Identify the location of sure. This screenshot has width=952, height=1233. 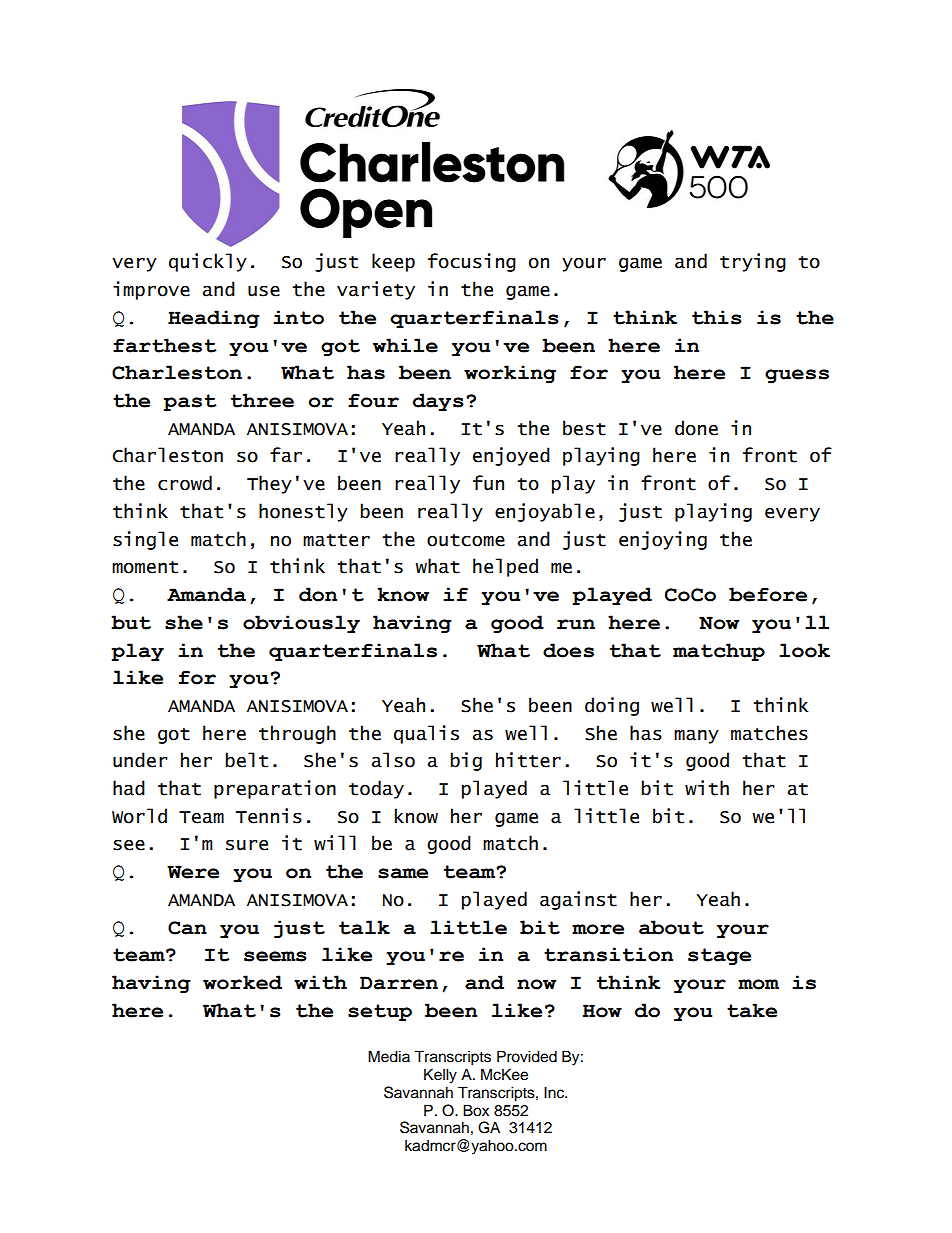
(247, 845).
